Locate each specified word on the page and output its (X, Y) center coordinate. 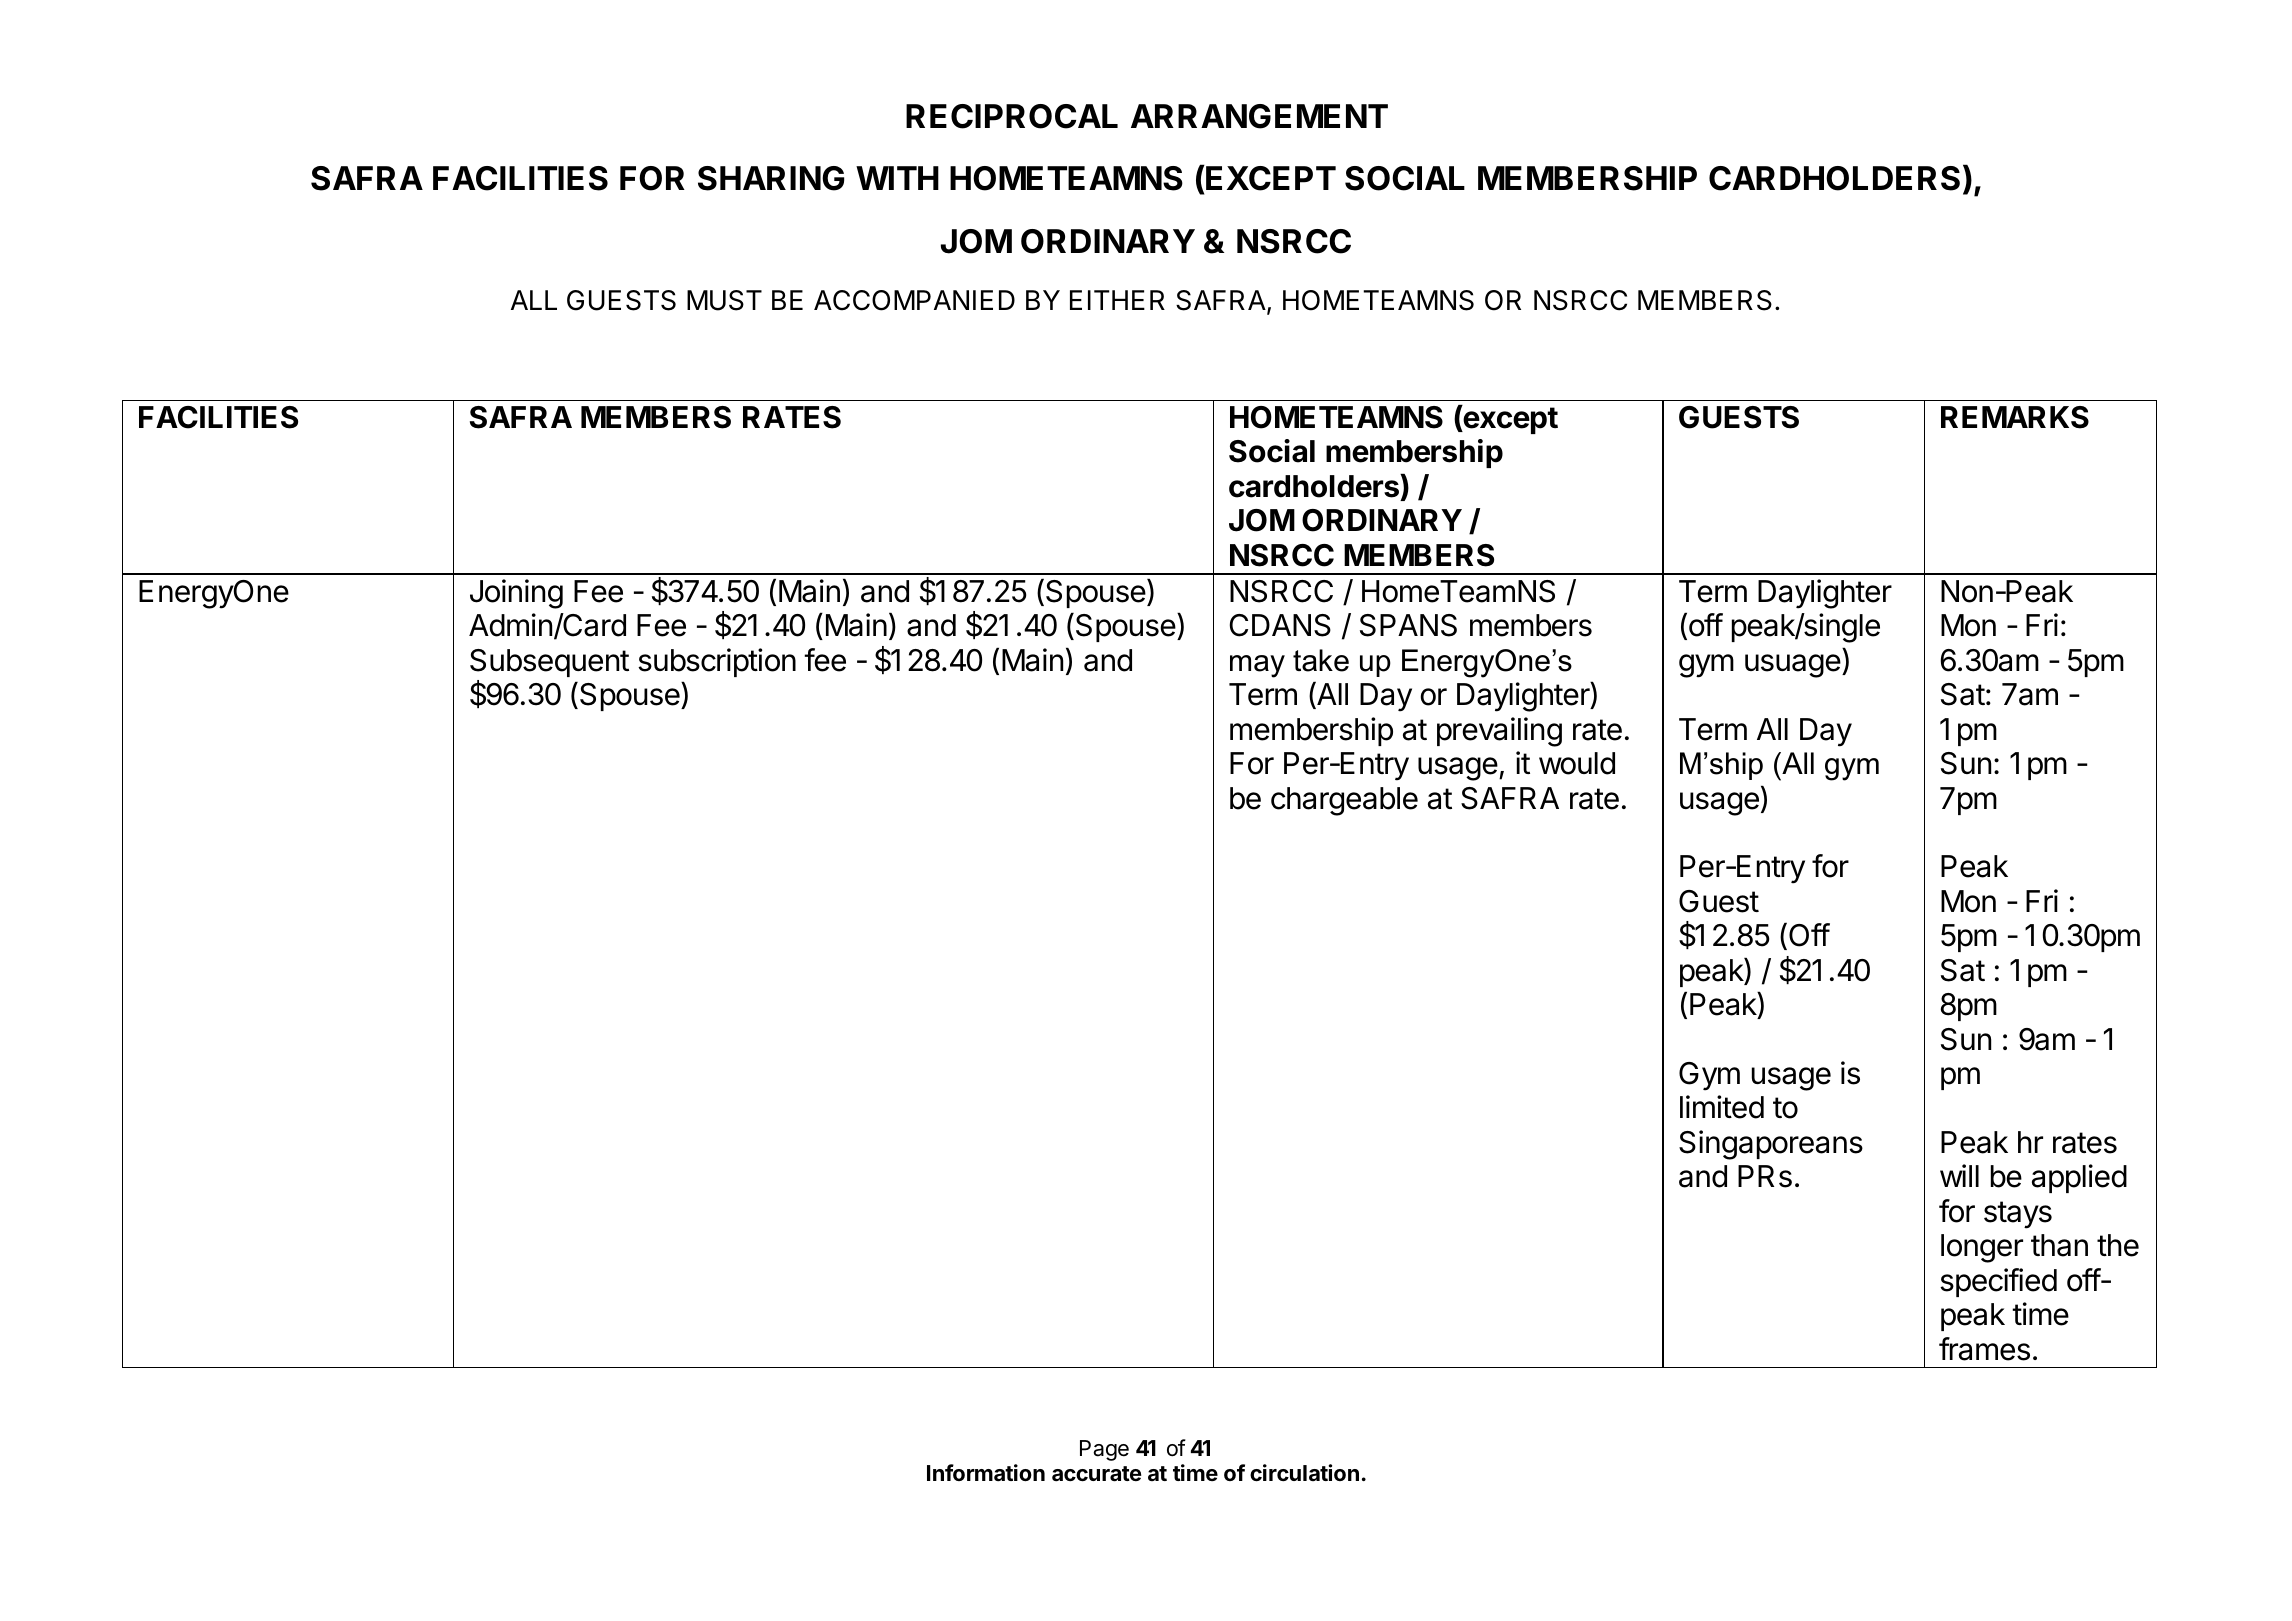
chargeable (1344, 801)
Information (986, 1473)
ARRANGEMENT (1259, 116)
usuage (1793, 666)
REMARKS (2015, 417)
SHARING (771, 178)
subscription (717, 662)
